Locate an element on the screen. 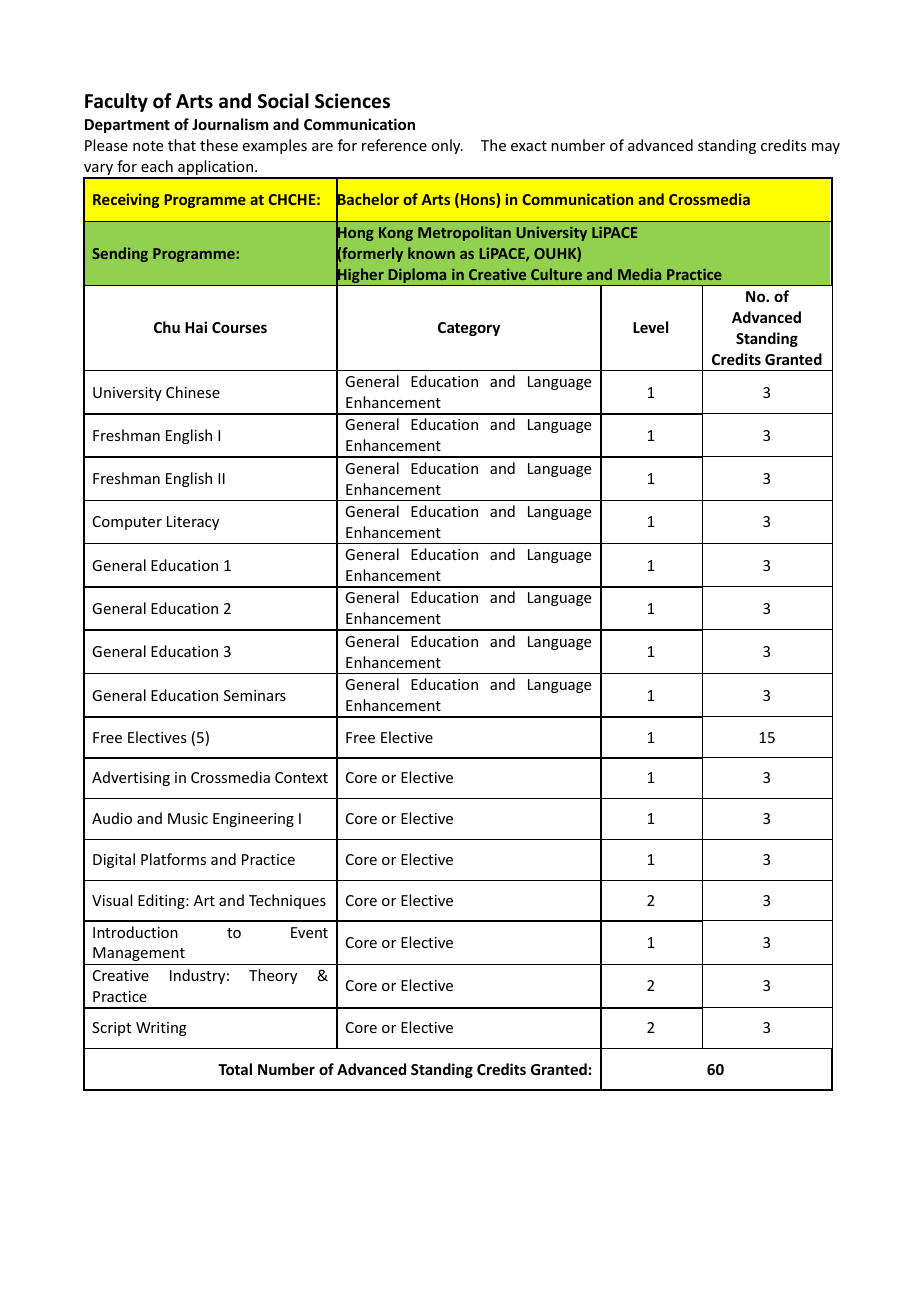  Context is located at coordinates (301, 777).
